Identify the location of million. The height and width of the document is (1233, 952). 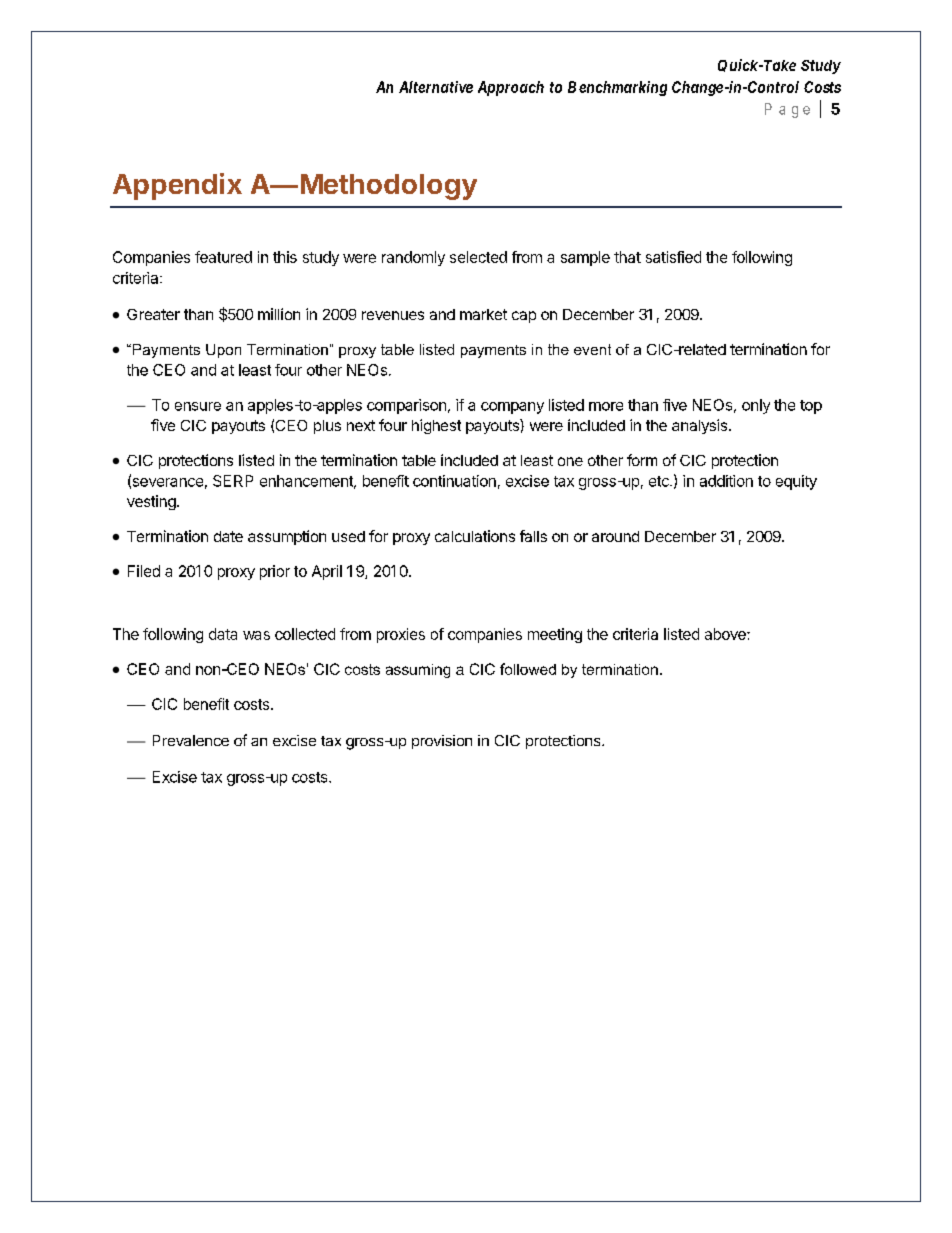
(279, 314).
